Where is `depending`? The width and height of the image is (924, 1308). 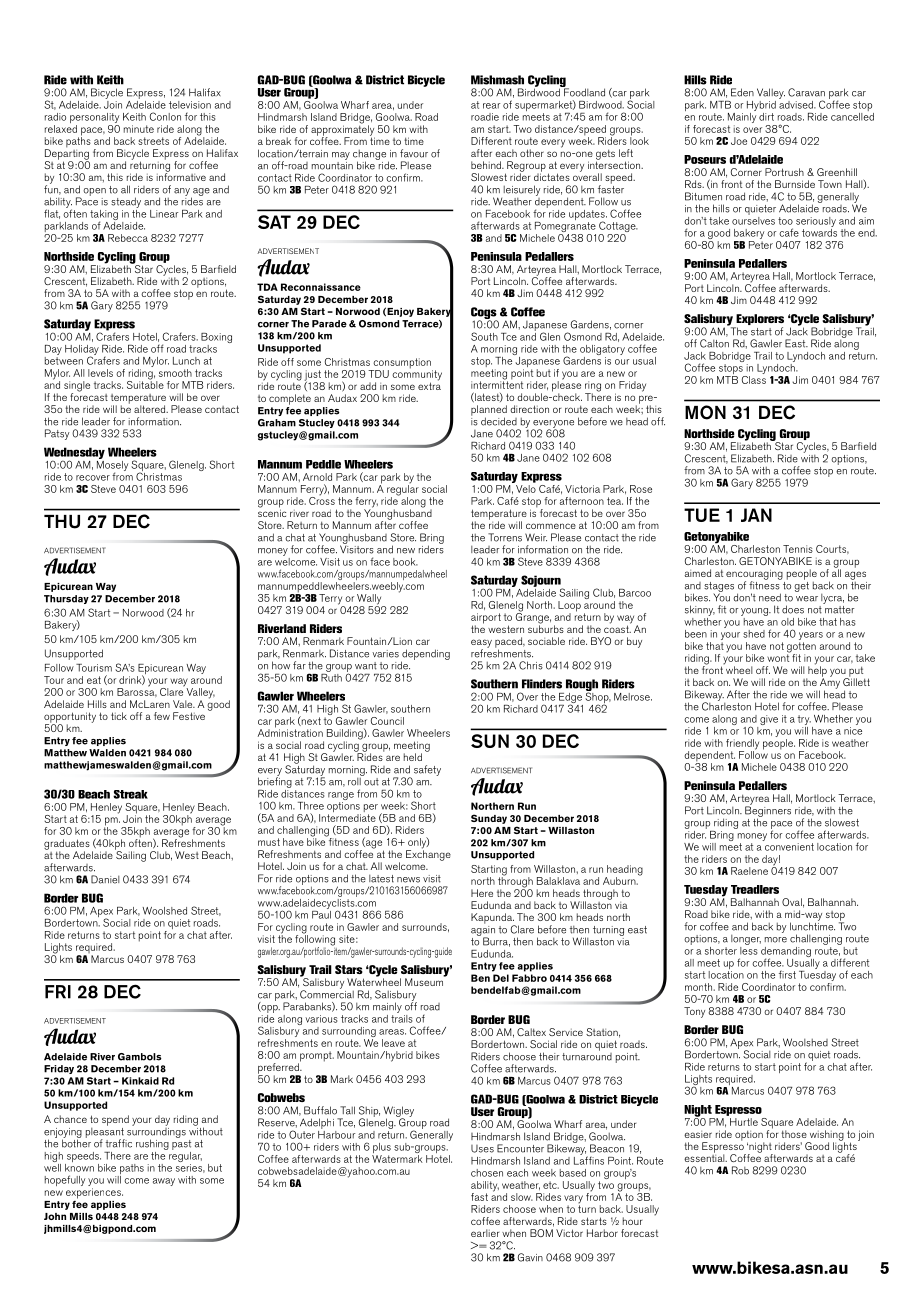
depending is located at coordinates (425, 655).
